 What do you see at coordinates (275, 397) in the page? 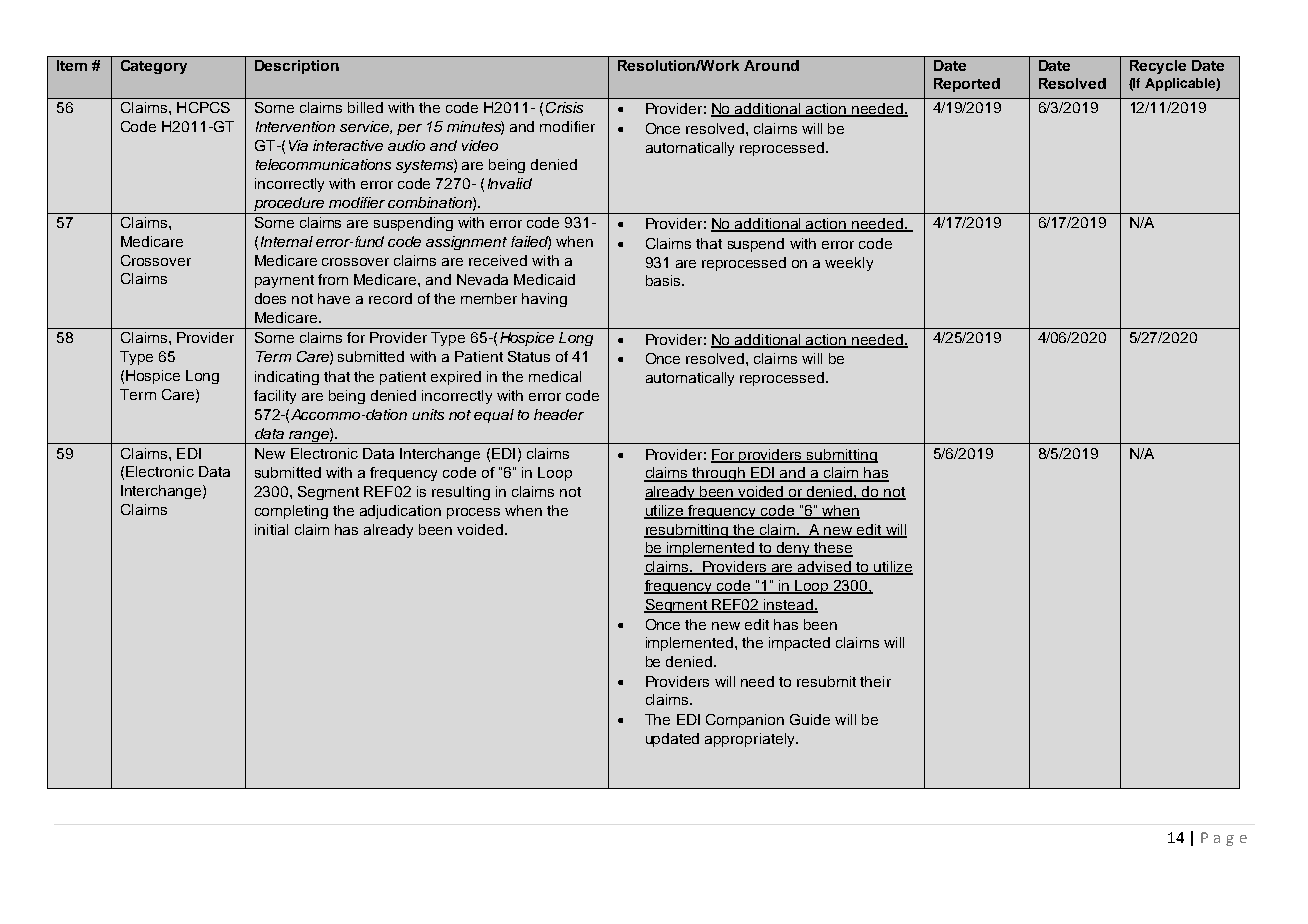
I see `facility` at bounding box center [275, 397].
